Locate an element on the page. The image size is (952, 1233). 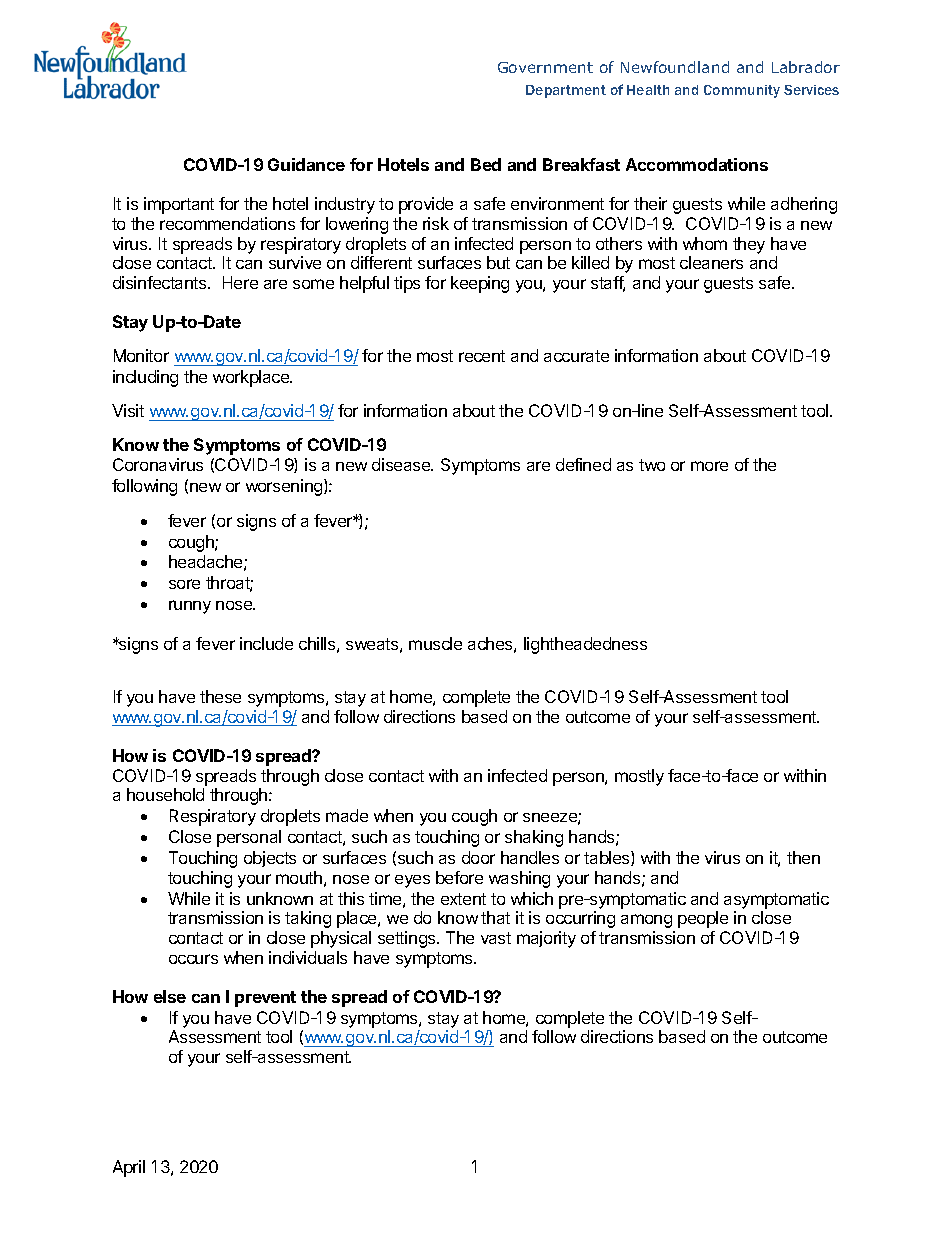
runny is located at coordinates (190, 607).
